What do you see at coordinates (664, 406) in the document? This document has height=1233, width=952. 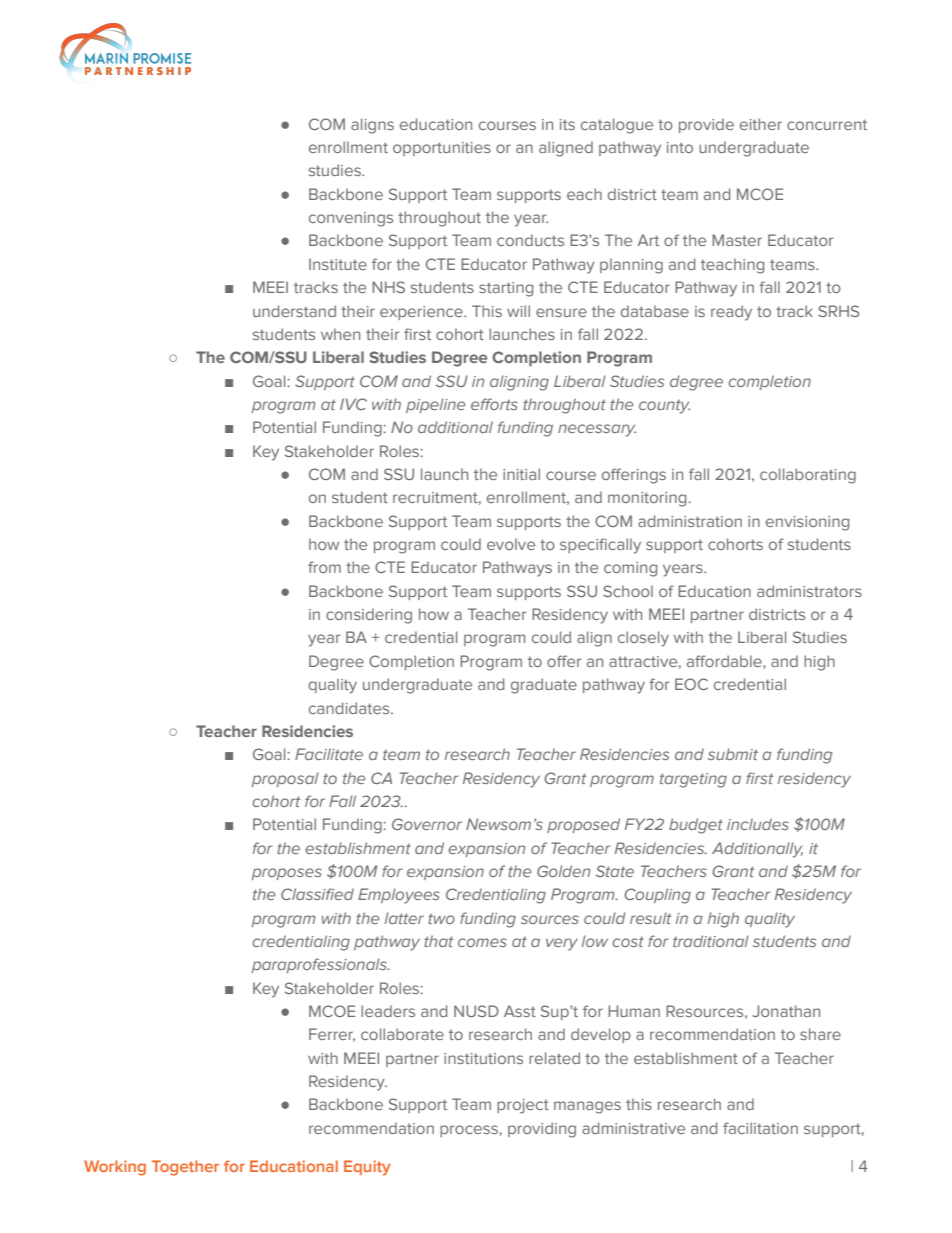 I see `county` at bounding box center [664, 406].
